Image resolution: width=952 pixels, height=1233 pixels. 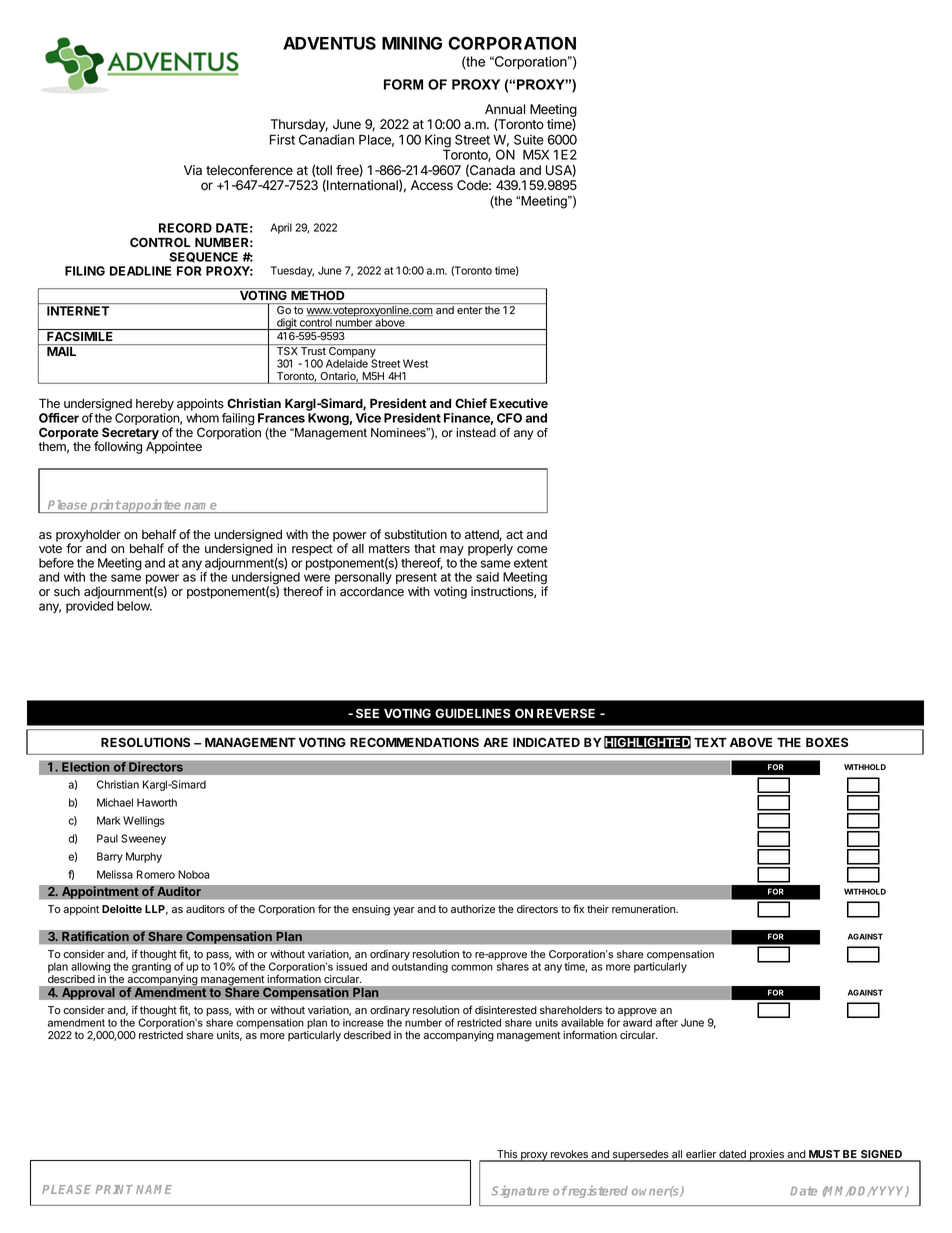 I want to click on instead, so click(x=476, y=433).
